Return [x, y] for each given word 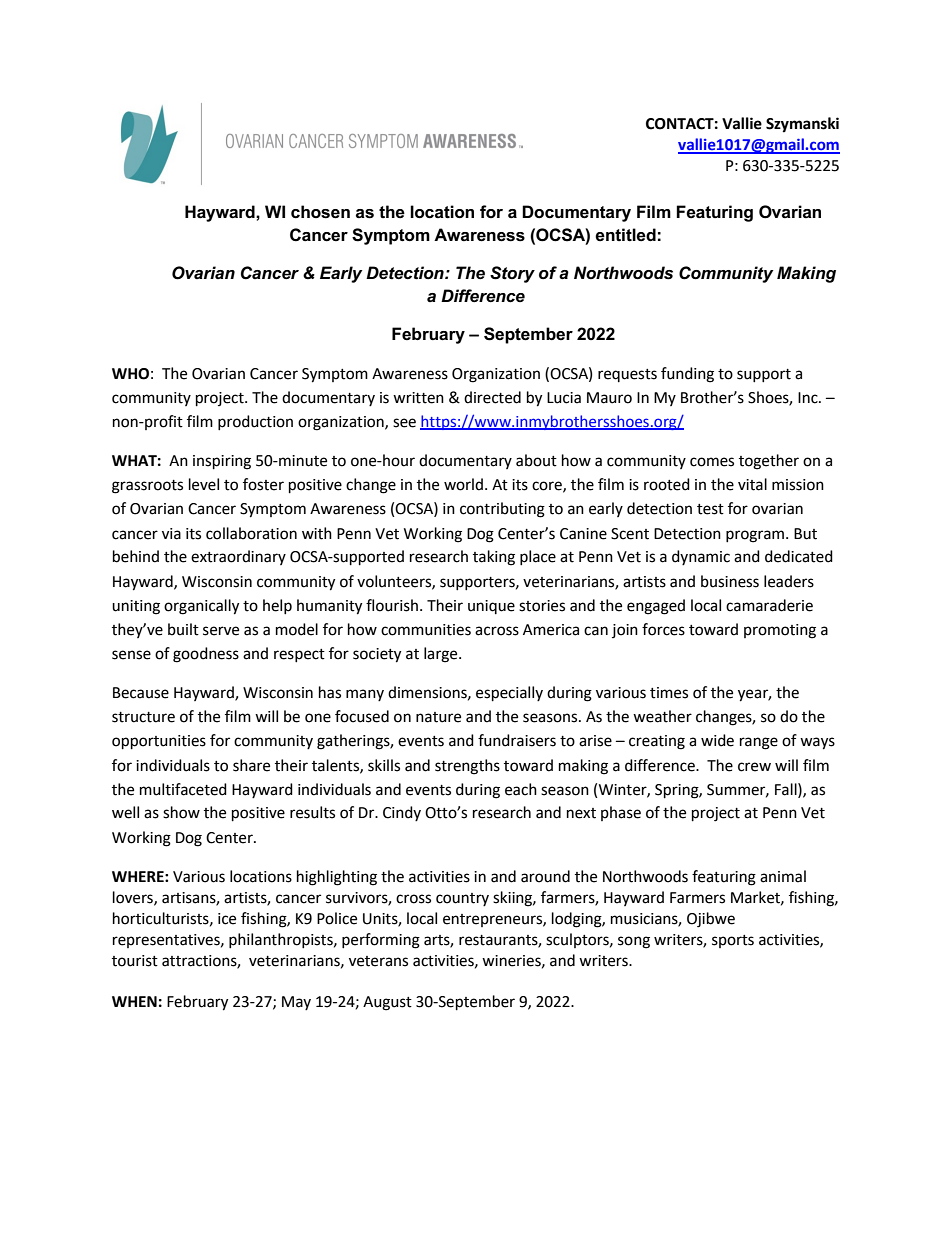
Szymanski [802, 125]
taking [494, 558]
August [387, 1003]
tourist [135, 961]
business [730, 581]
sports [733, 941]
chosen [320, 212]
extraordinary [238, 557]
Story [512, 274]
